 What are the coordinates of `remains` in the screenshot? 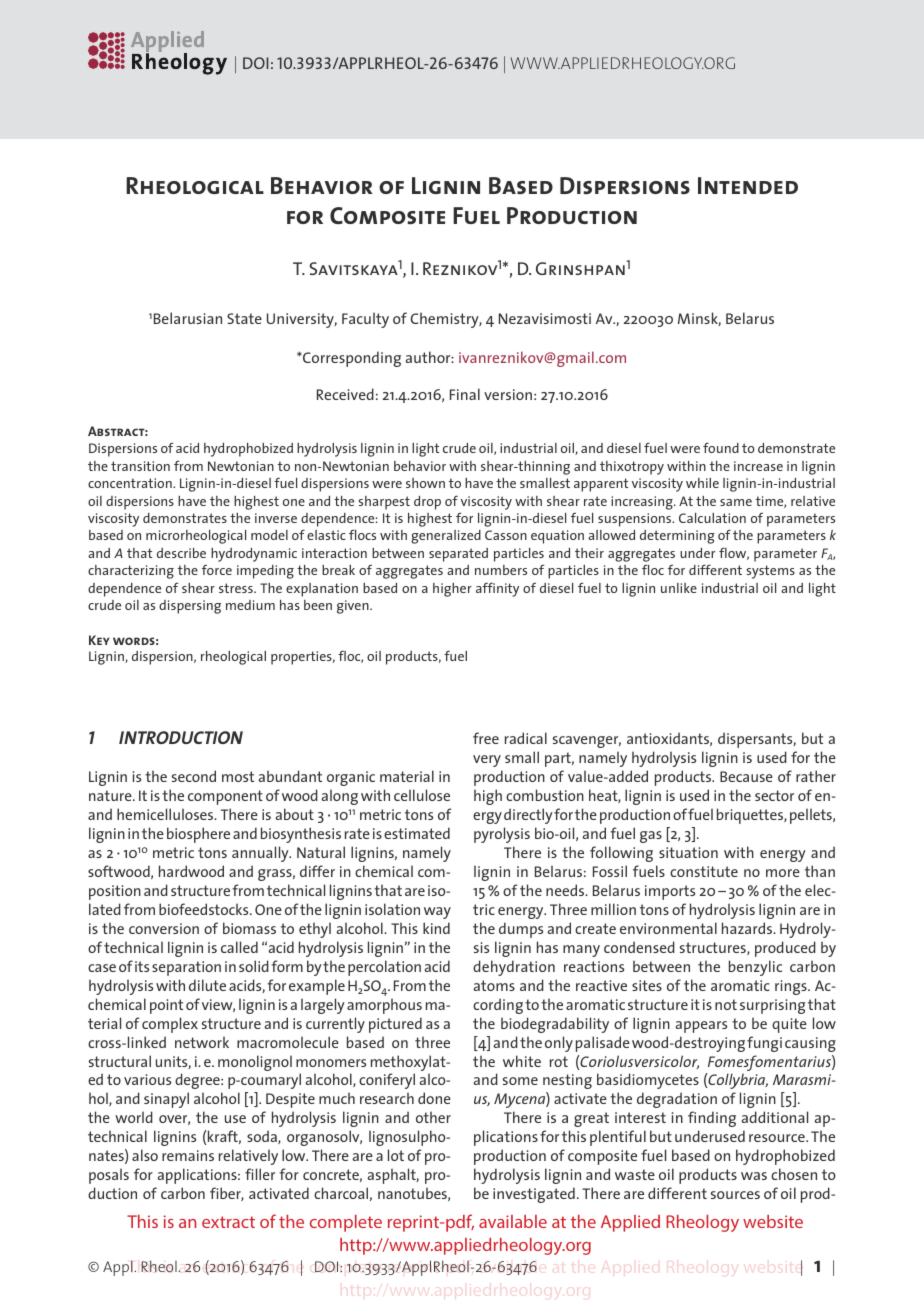 It's located at (188, 1155).
